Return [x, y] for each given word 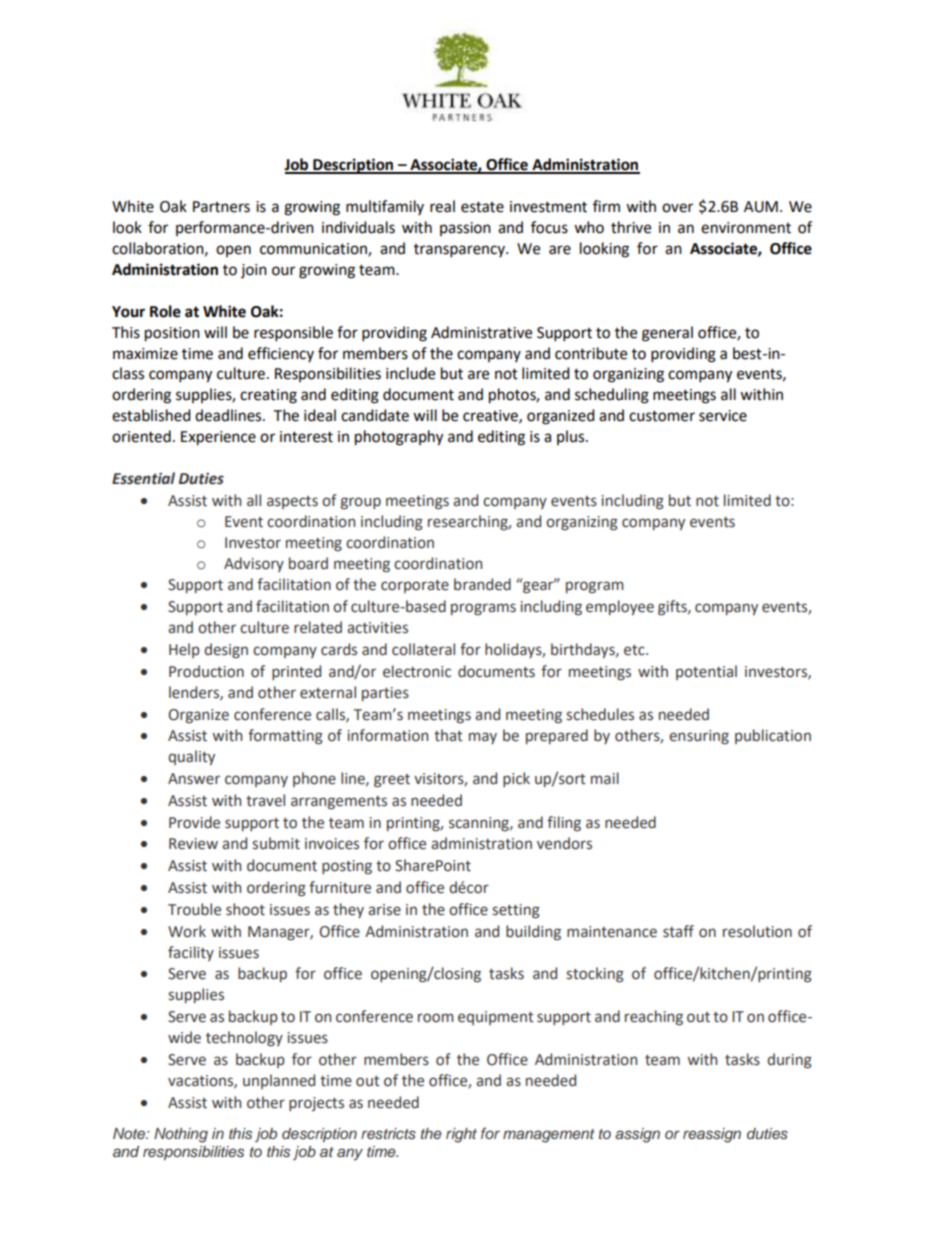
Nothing [181, 1135]
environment [746, 228]
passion [465, 229]
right [461, 1135]
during [789, 1060]
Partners [221, 207]
